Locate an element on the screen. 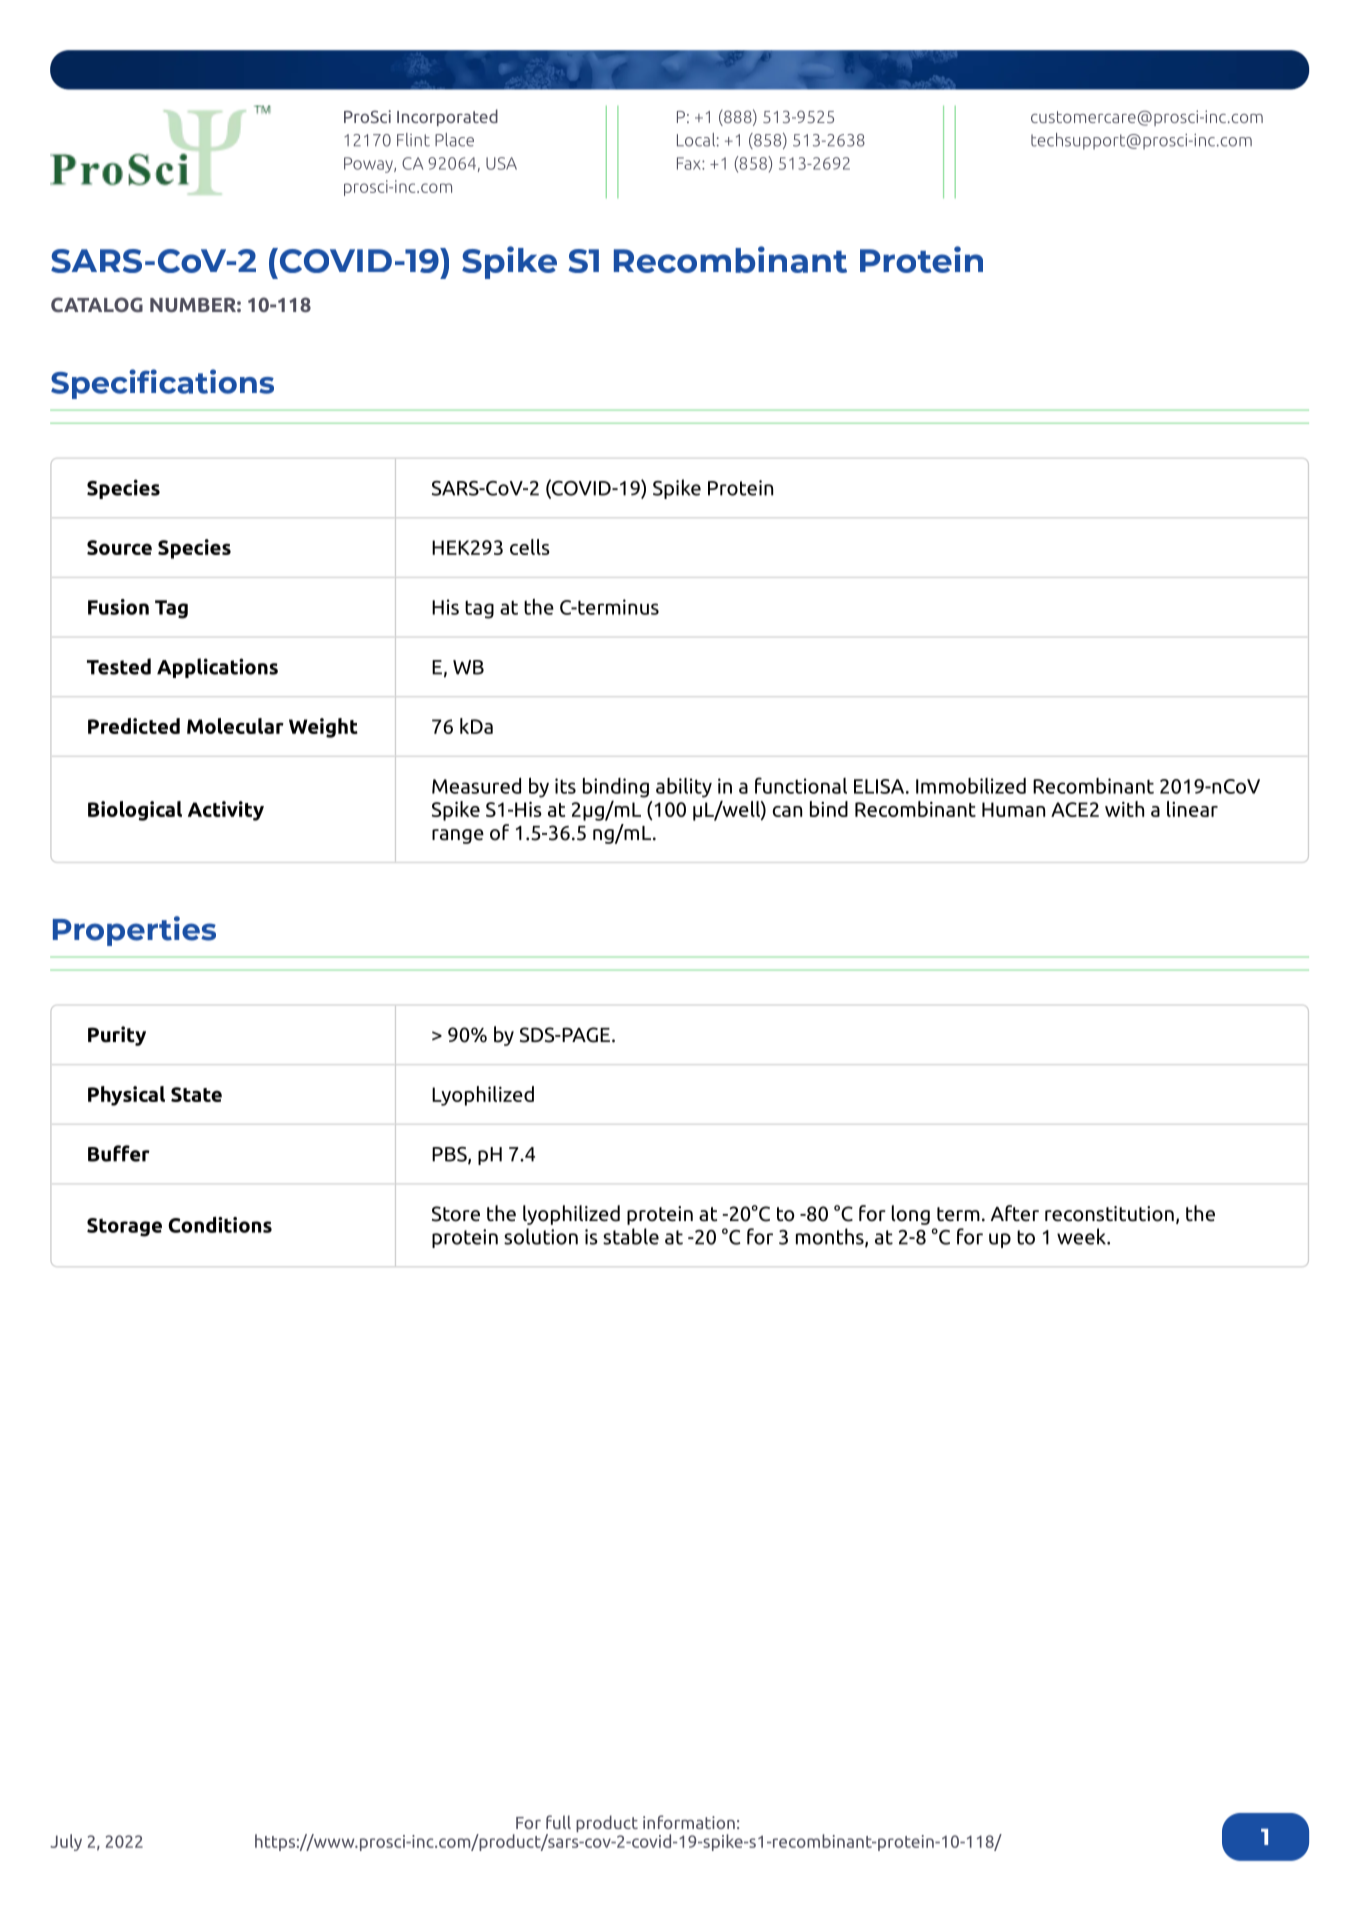  full is located at coordinates (558, 1822).
